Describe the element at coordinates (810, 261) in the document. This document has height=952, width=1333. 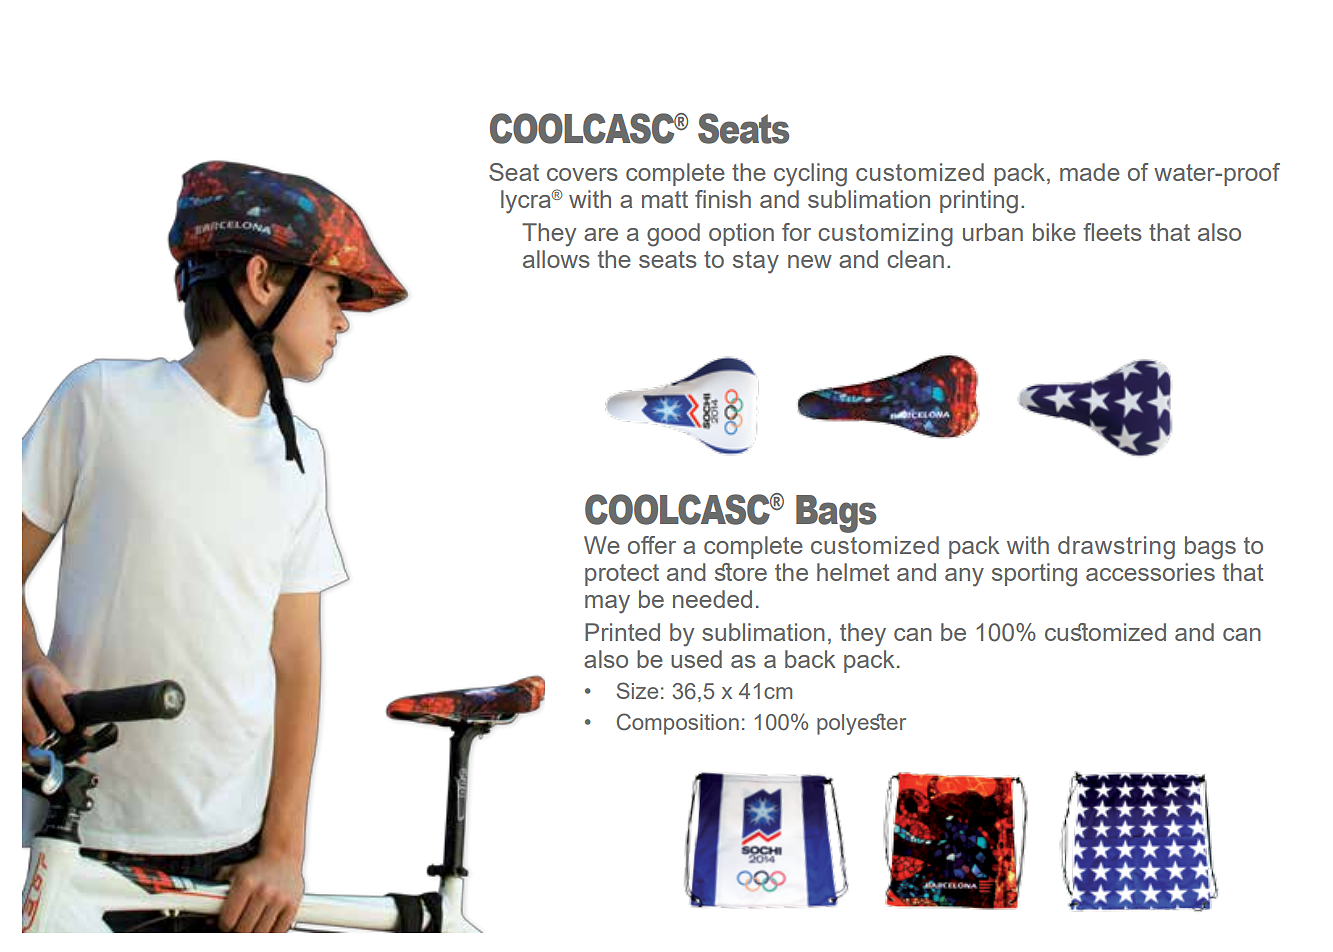
I see `new` at that location.
